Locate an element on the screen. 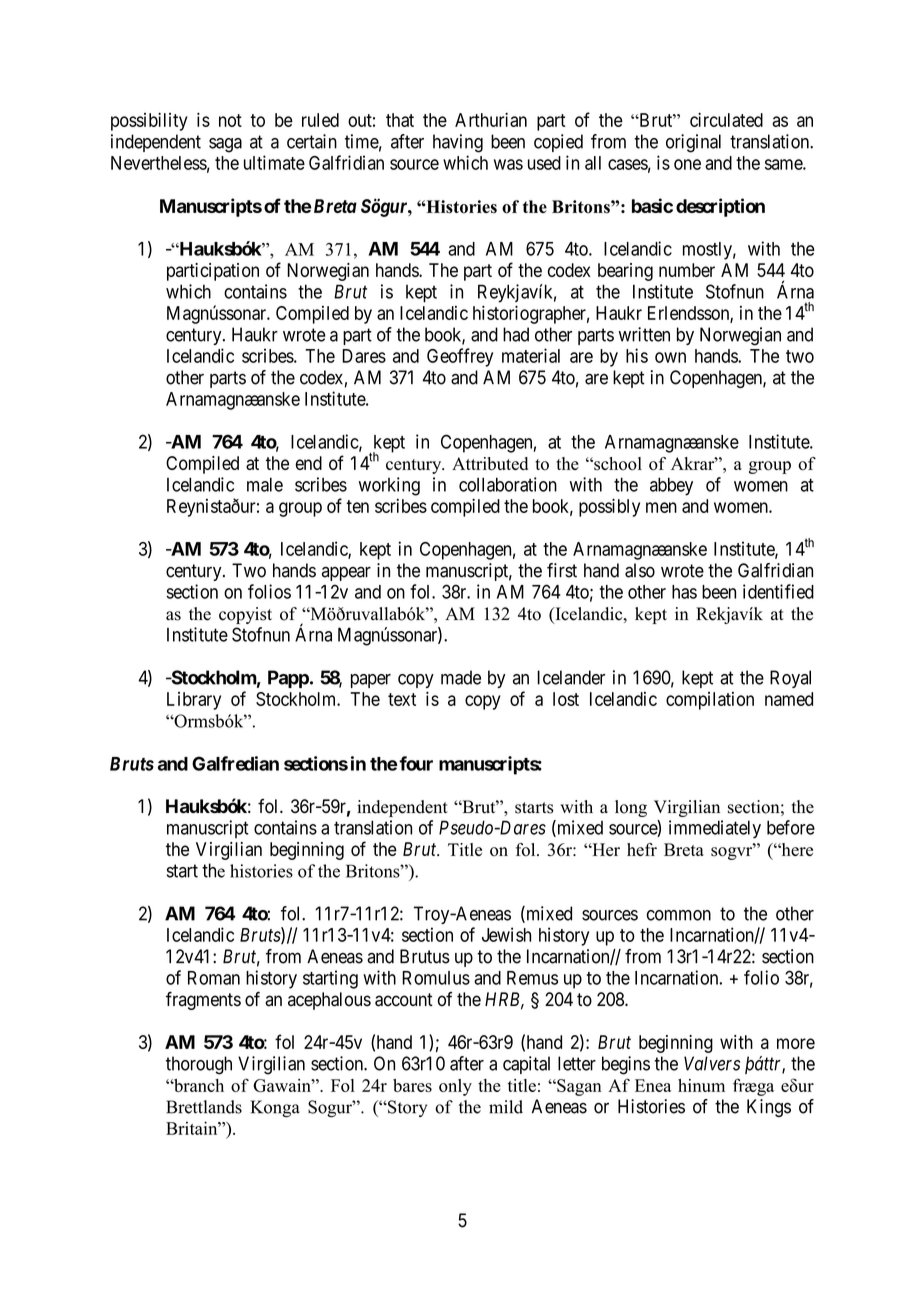 This screenshot has width=924, height=1308. having is located at coordinates (458, 143).
